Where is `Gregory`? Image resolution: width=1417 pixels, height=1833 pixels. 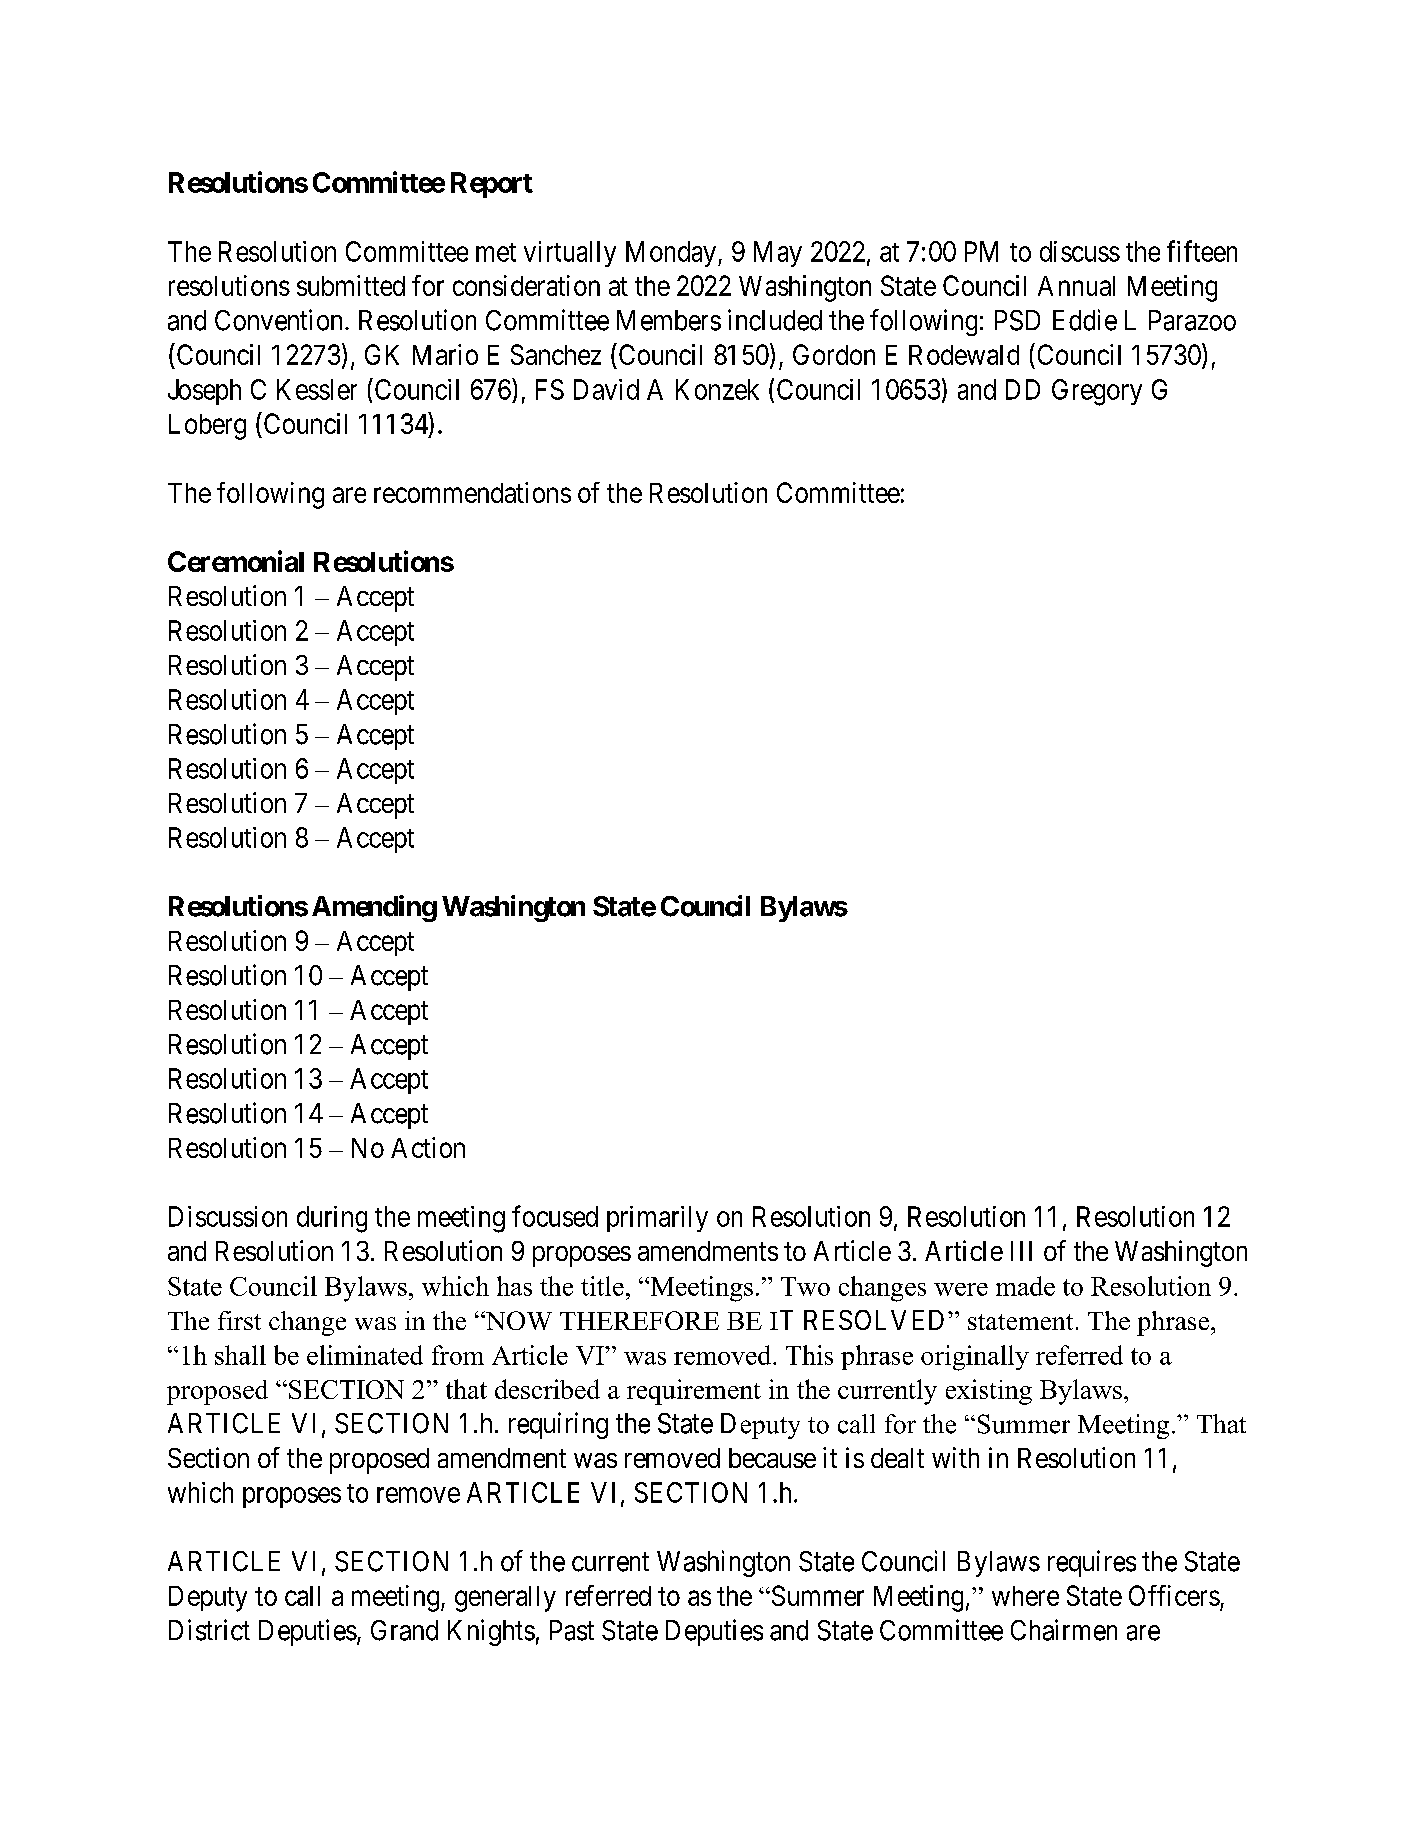 Gregory is located at coordinates (1097, 392).
